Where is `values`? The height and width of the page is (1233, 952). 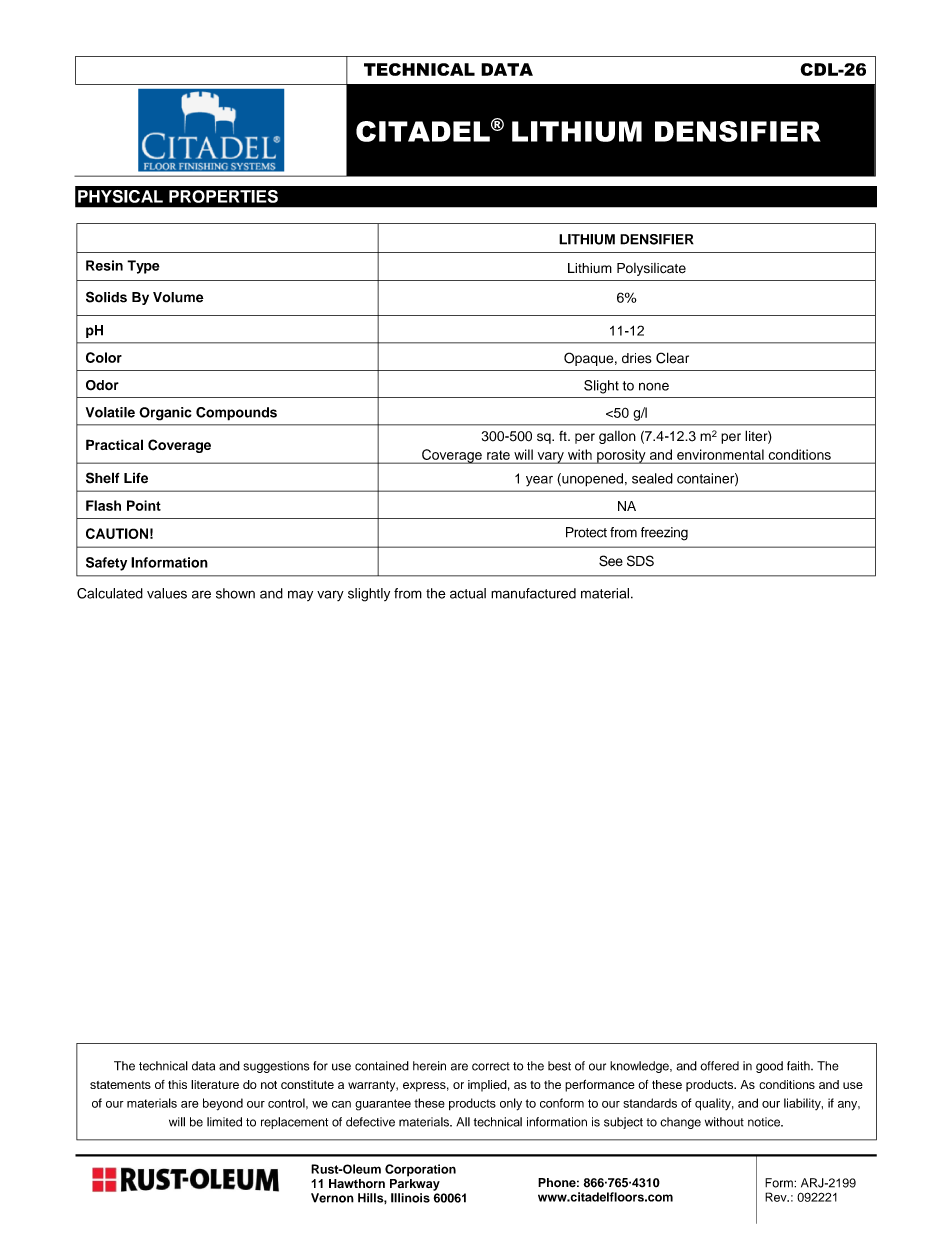 values is located at coordinates (167, 593).
